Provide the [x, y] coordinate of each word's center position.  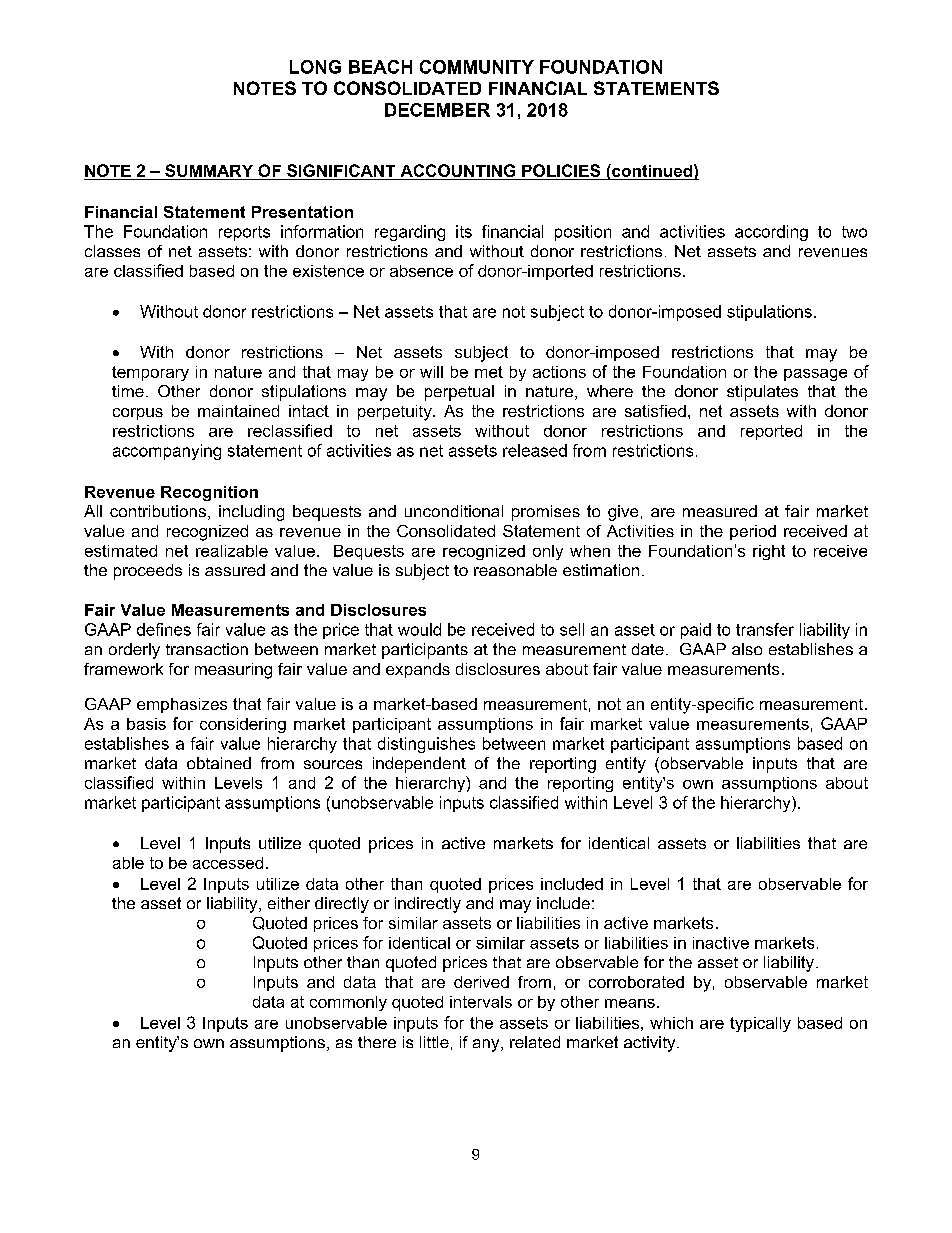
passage [815, 375]
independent [419, 765]
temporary [150, 373]
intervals [481, 1002]
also [747, 649]
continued [652, 170]
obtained [219, 763]
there [377, 1042]
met [489, 372]
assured [235, 570]
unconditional [454, 511]
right [769, 552]
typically [760, 1024]
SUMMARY [209, 170]
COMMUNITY [477, 67]
